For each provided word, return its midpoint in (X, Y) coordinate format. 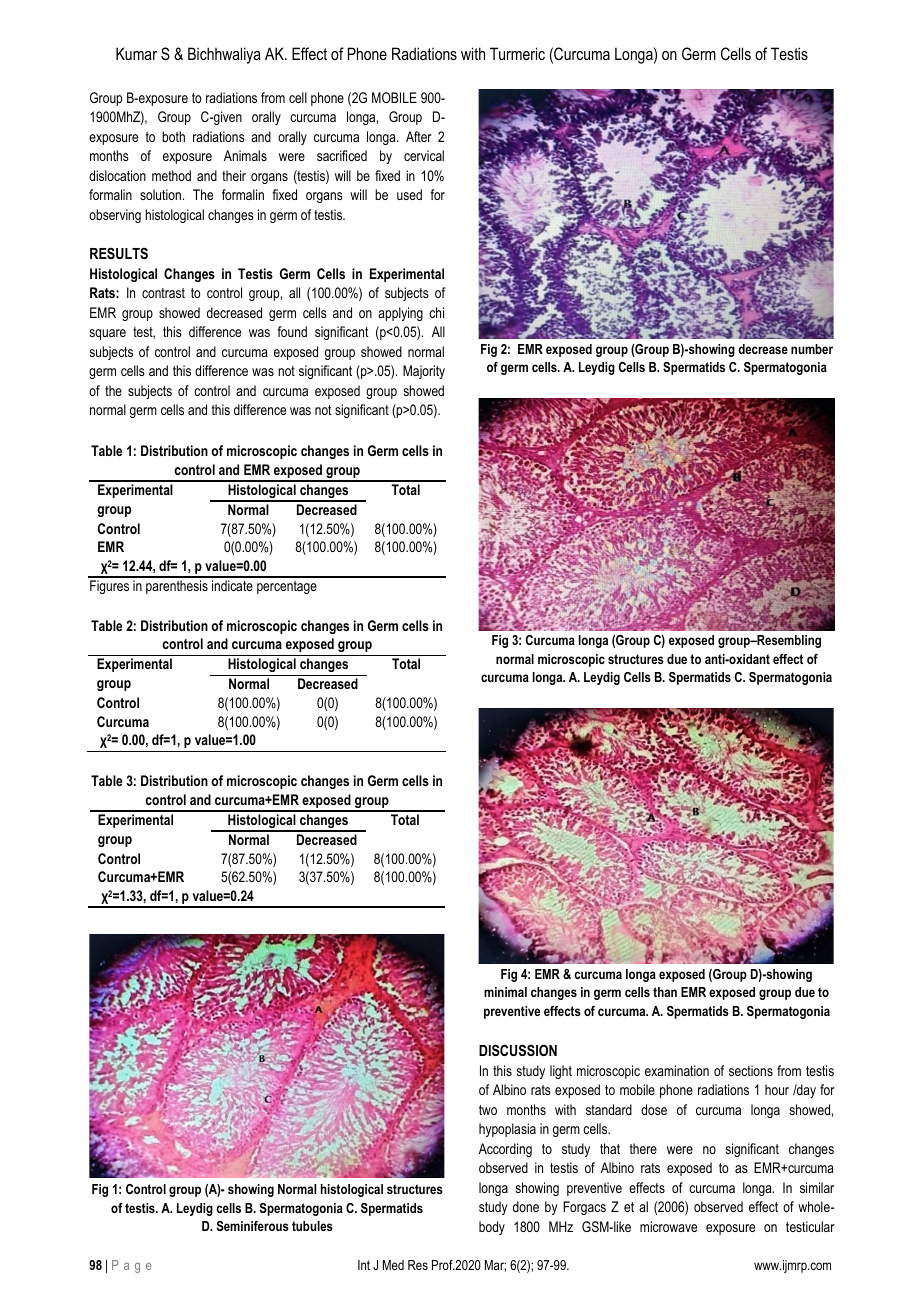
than (665, 992)
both (173, 136)
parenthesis (177, 587)
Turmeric (517, 53)
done (526, 1206)
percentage (287, 587)
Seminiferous (253, 1226)
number (812, 349)
